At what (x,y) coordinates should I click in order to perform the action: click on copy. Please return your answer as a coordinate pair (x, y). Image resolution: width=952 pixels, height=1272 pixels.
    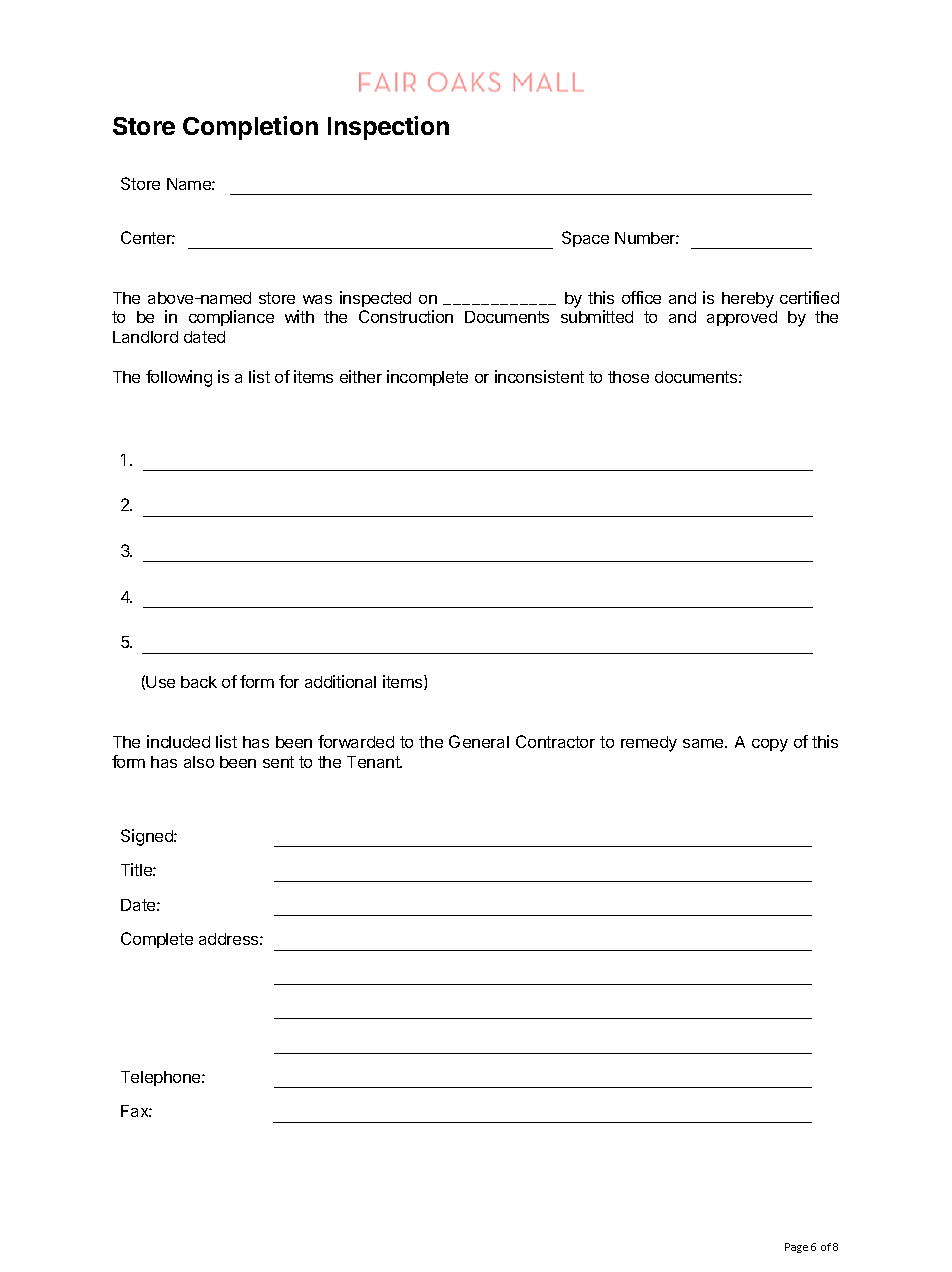
    Looking at the image, I should click on (770, 745).
